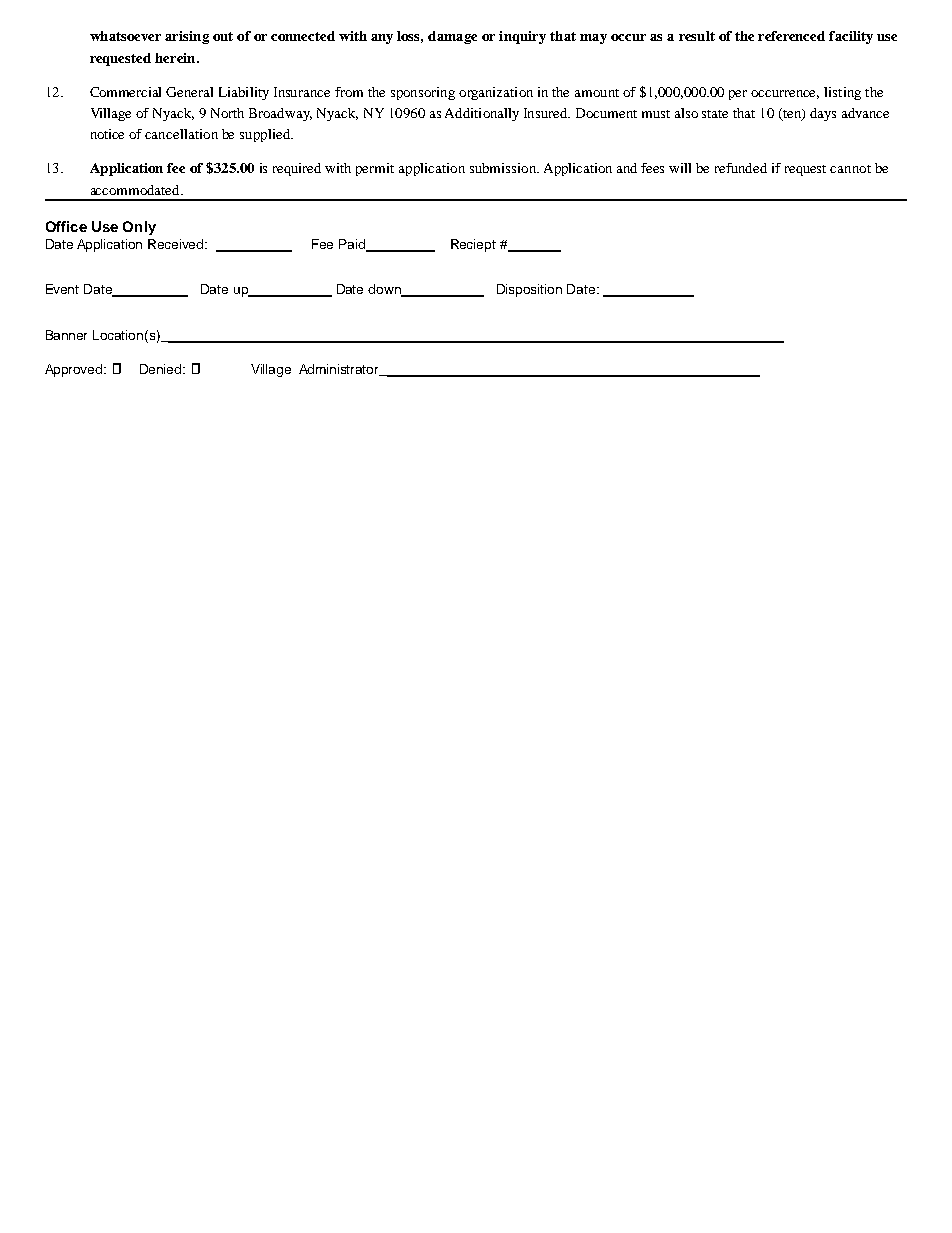  What do you see at coordinates (741, 168) in the page?
I see `refunded` at bounding box center [741, 168].
